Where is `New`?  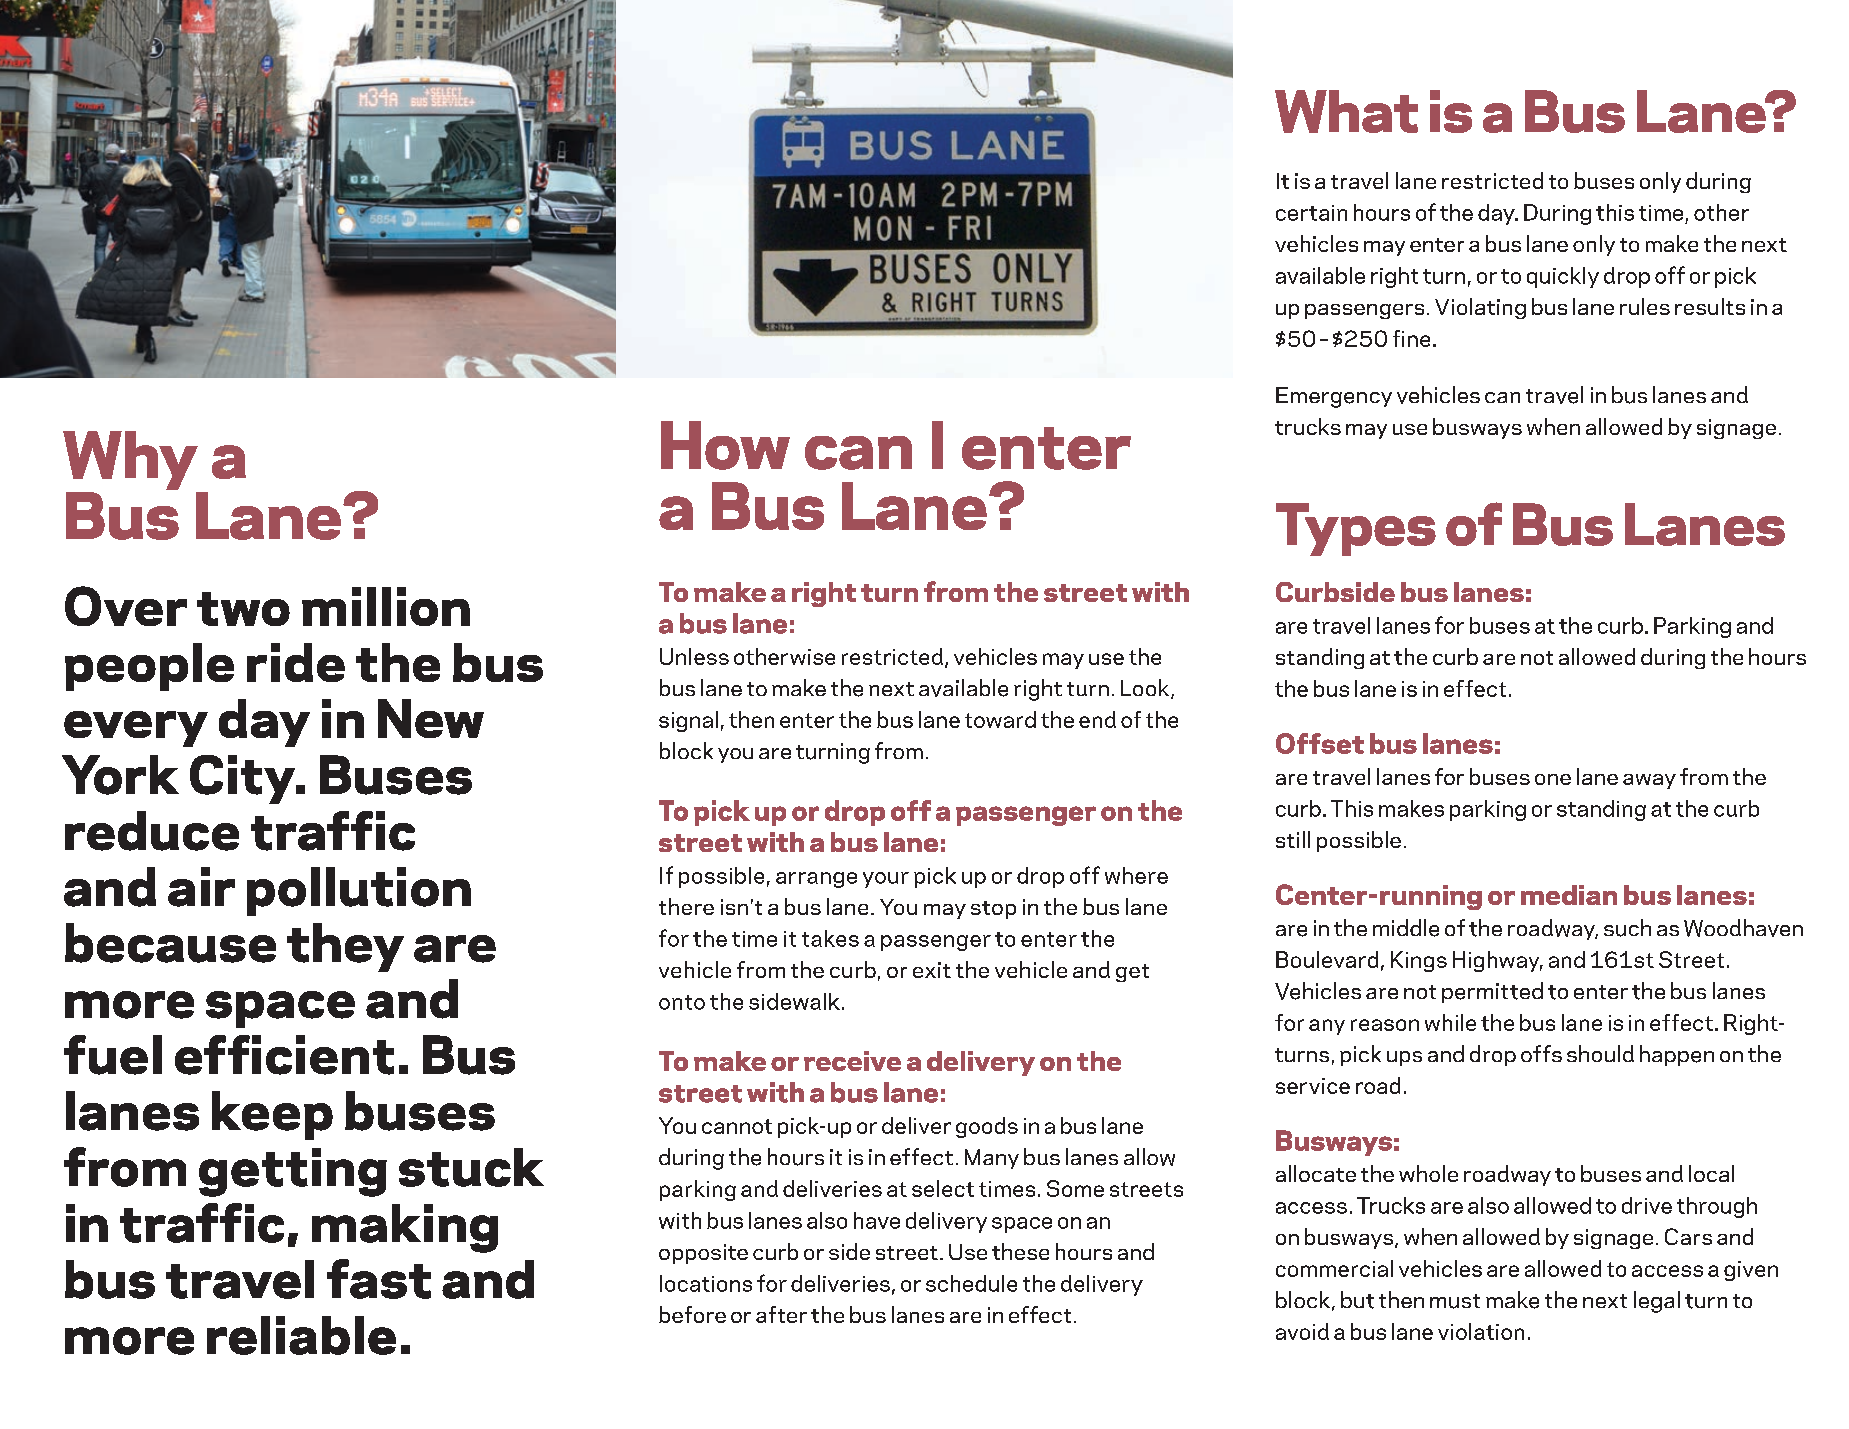 New is located at coordinates (431, 718).
